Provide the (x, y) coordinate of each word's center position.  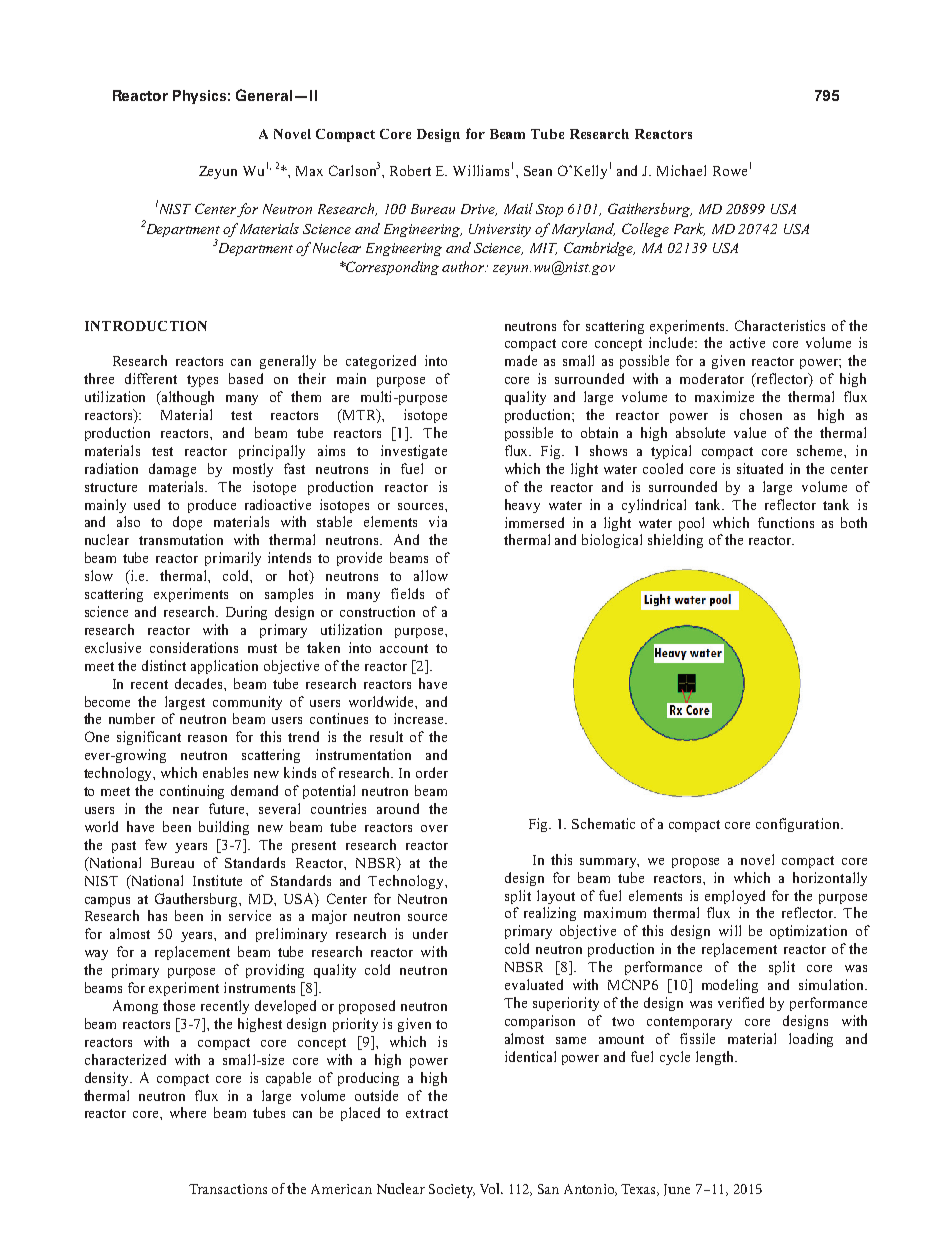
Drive (479, 210)
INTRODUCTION (146, 326)
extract (427, 1113)
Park (689, 229)
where (188, 1112)
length (716, 1058)
